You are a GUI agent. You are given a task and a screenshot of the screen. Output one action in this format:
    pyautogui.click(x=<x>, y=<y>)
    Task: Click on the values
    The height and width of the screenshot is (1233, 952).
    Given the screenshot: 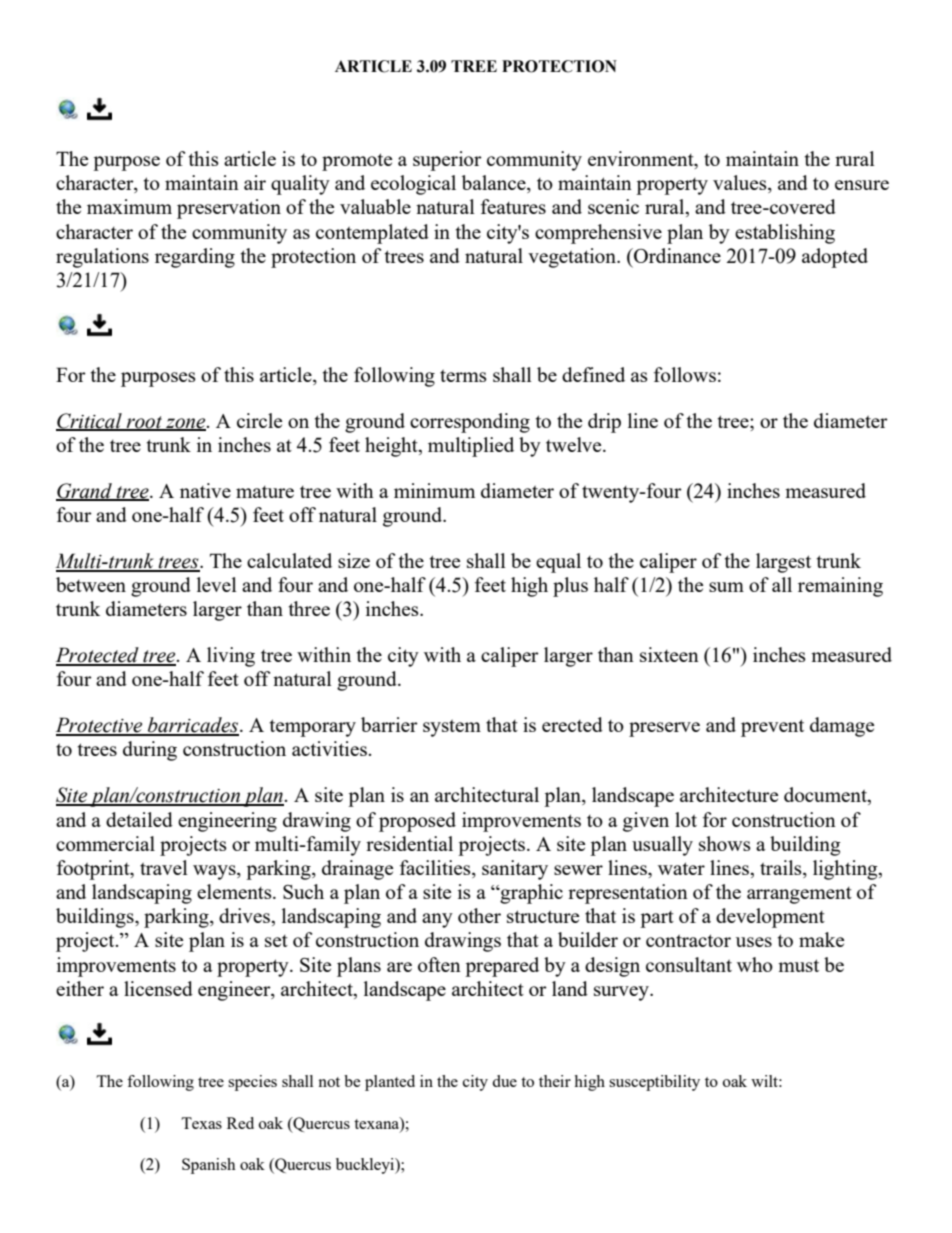 What is the action you would take?
    pyautogui.click(x=741, y=184)
